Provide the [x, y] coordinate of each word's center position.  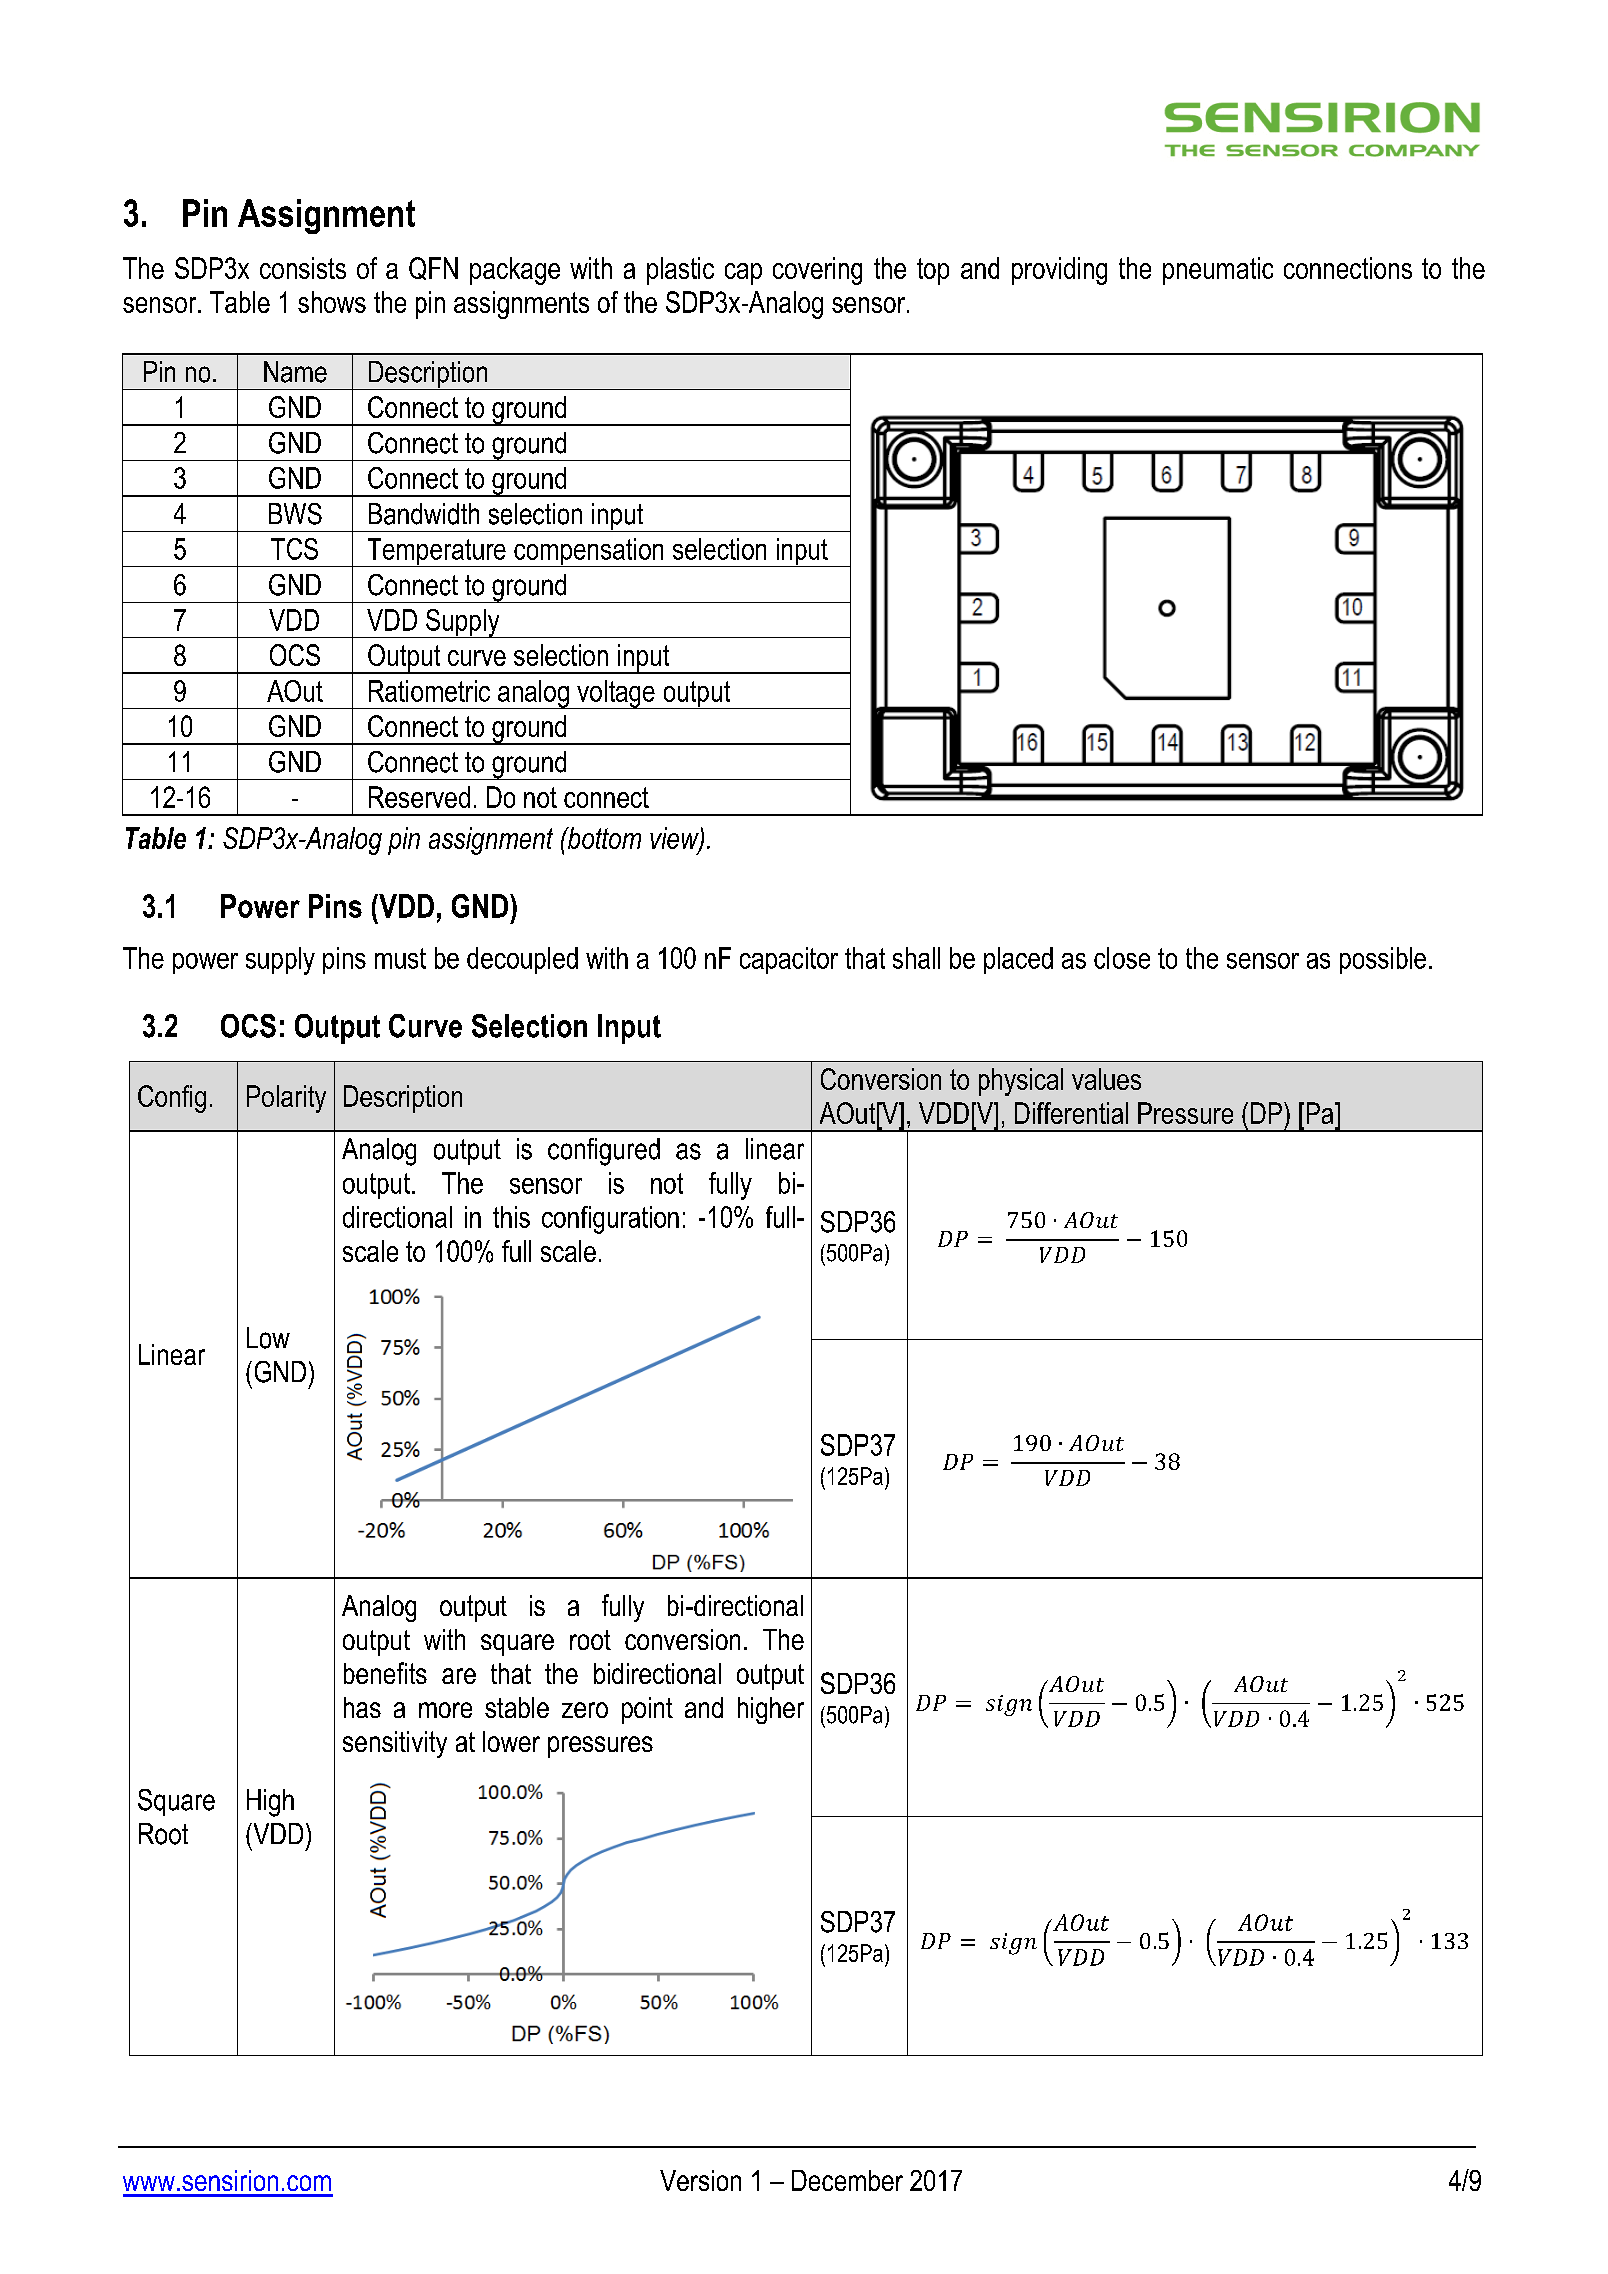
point [647, 1710]
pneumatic [1218, 271]
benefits [385, 1673]
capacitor [789, 960]
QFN [433, 268]
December [847, 2180]
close [1122, 958]
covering [817, 271]
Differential [1071, 1113]
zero [585, 1710]
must [400, 958]
